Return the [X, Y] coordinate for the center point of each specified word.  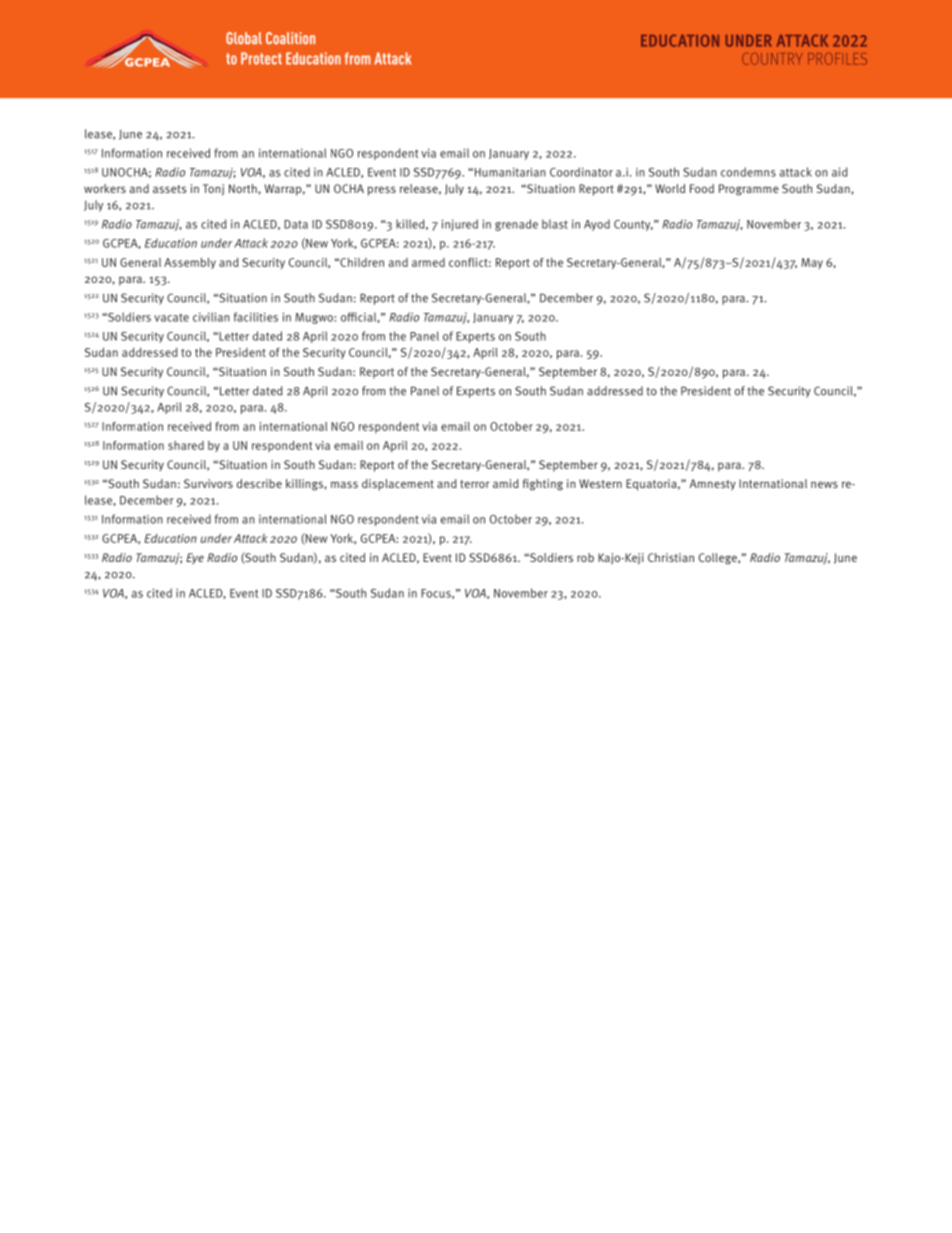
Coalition [290, 38]
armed [428, 262]
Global [244, 38]
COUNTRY [772, 59]
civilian [211, 317]
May [812, 263]
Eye [195, 559]
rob [585, 557]
